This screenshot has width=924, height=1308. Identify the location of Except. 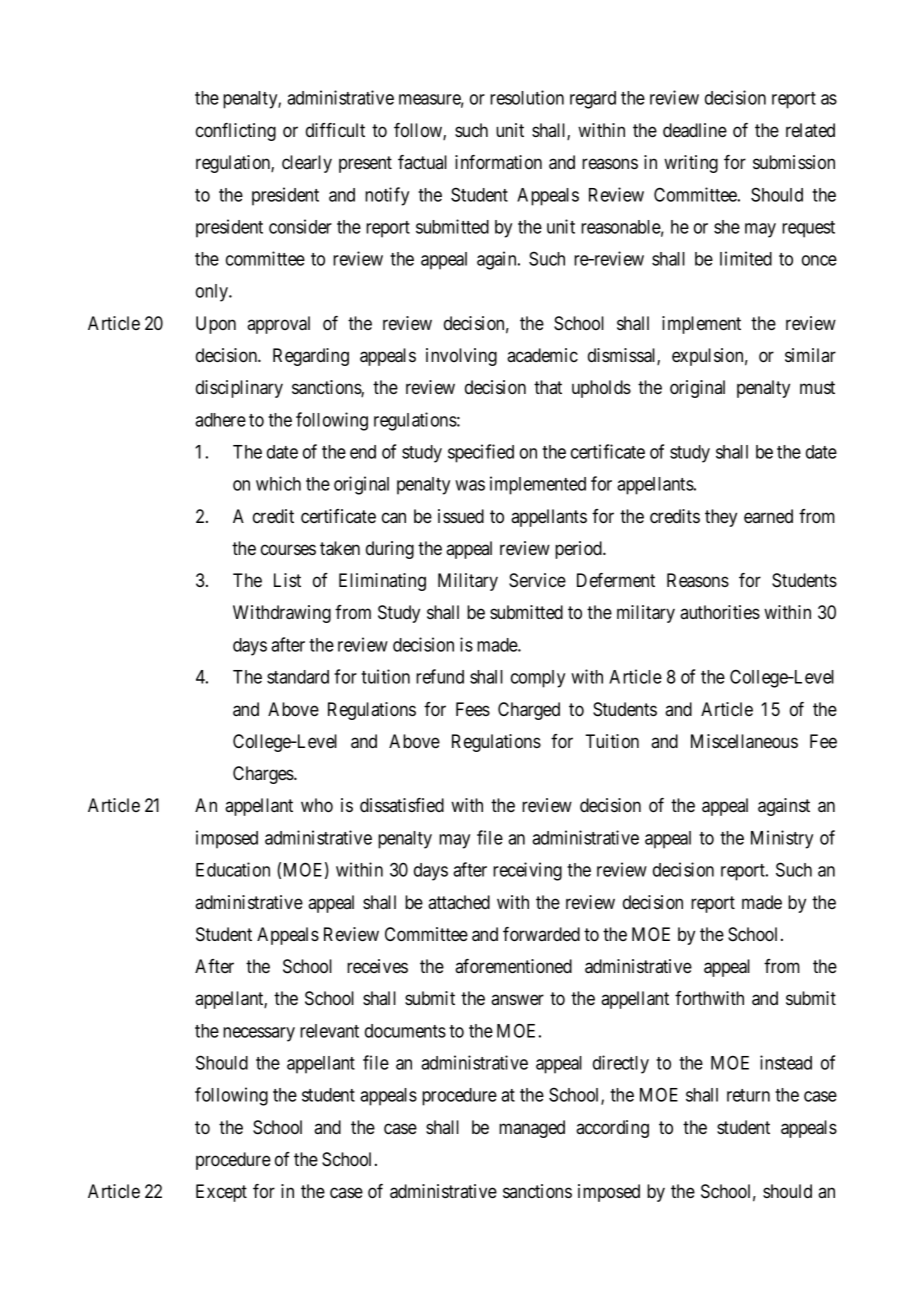
(221, 1193).
